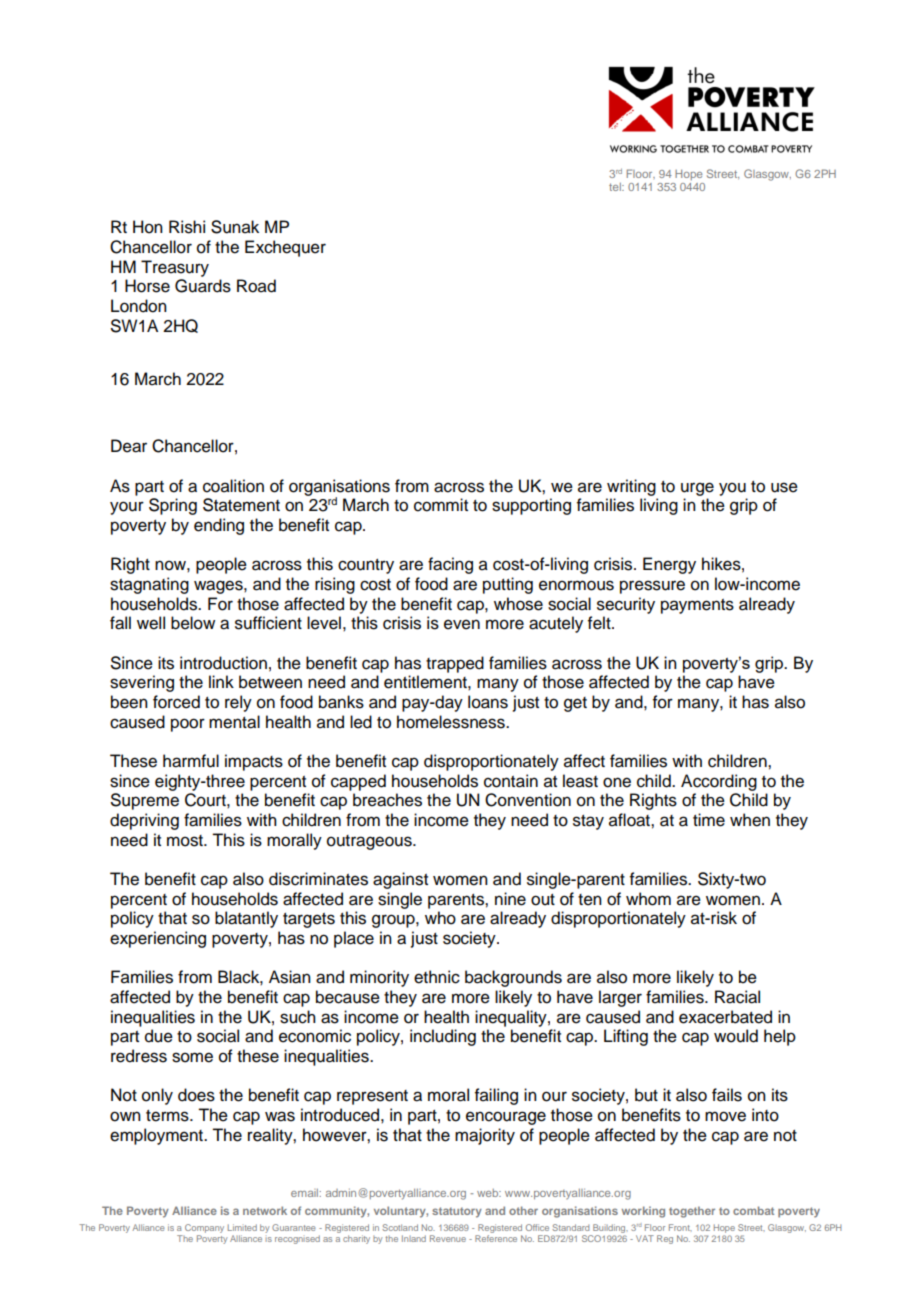 This screenshot has height=1309, width=924. I want to click on Exchequer, so click(285, 248).
